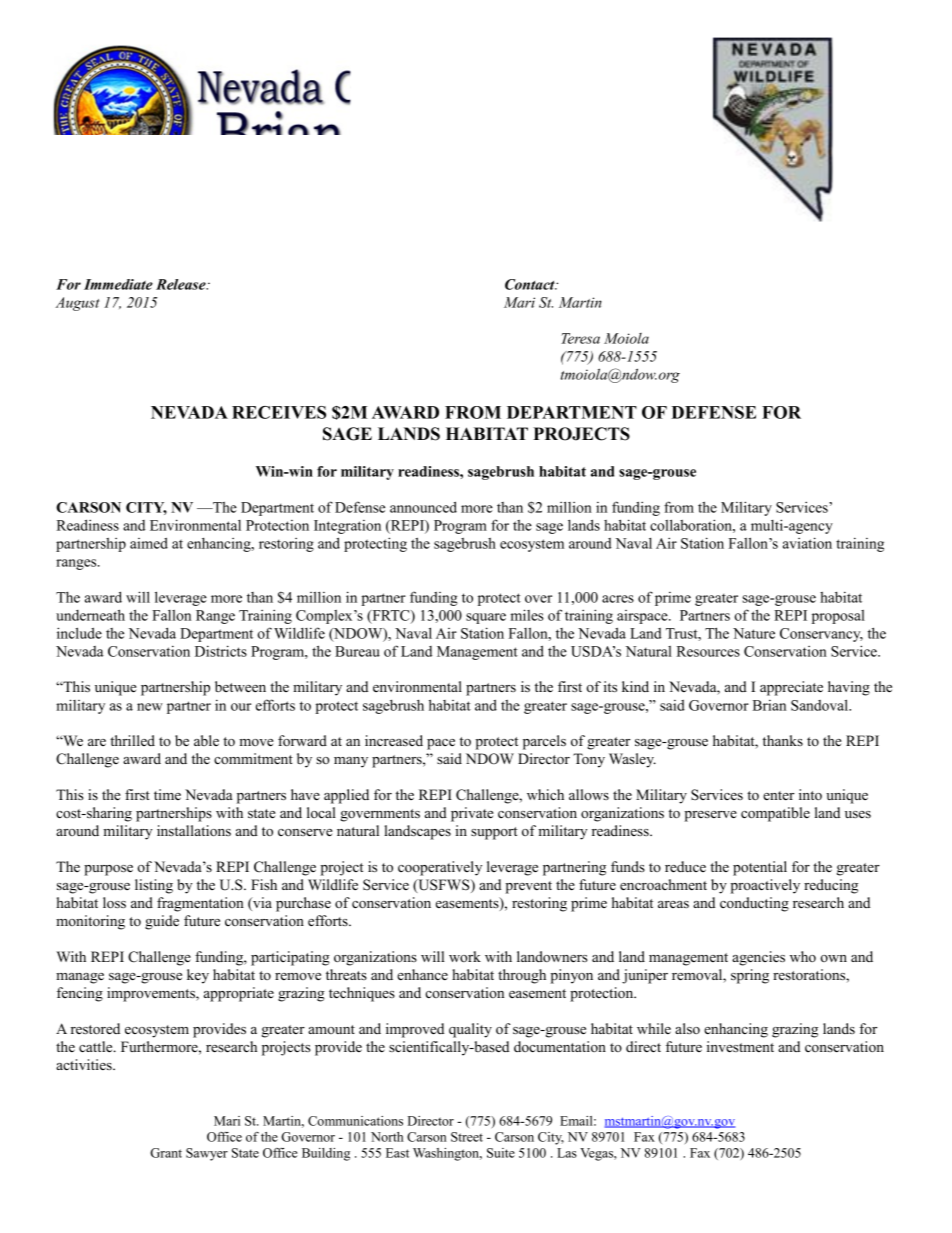 The width and height of the screenshot is (952, 1233). I want to click on Street, so click(467, 1137).
